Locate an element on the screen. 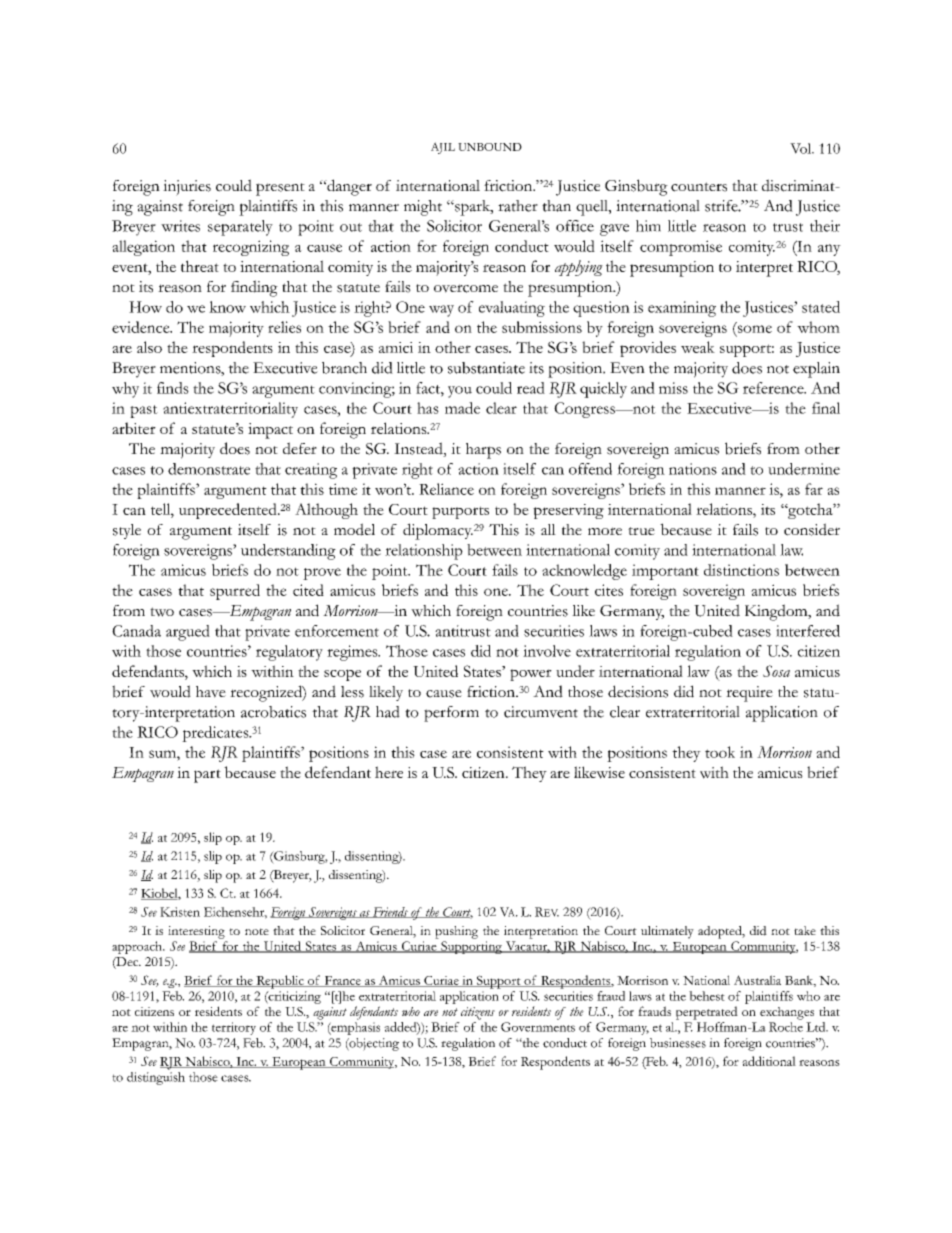 Image resolution: width=952 pixels, height=1233 pixels. injuries is located at coordinates (187, 188).
